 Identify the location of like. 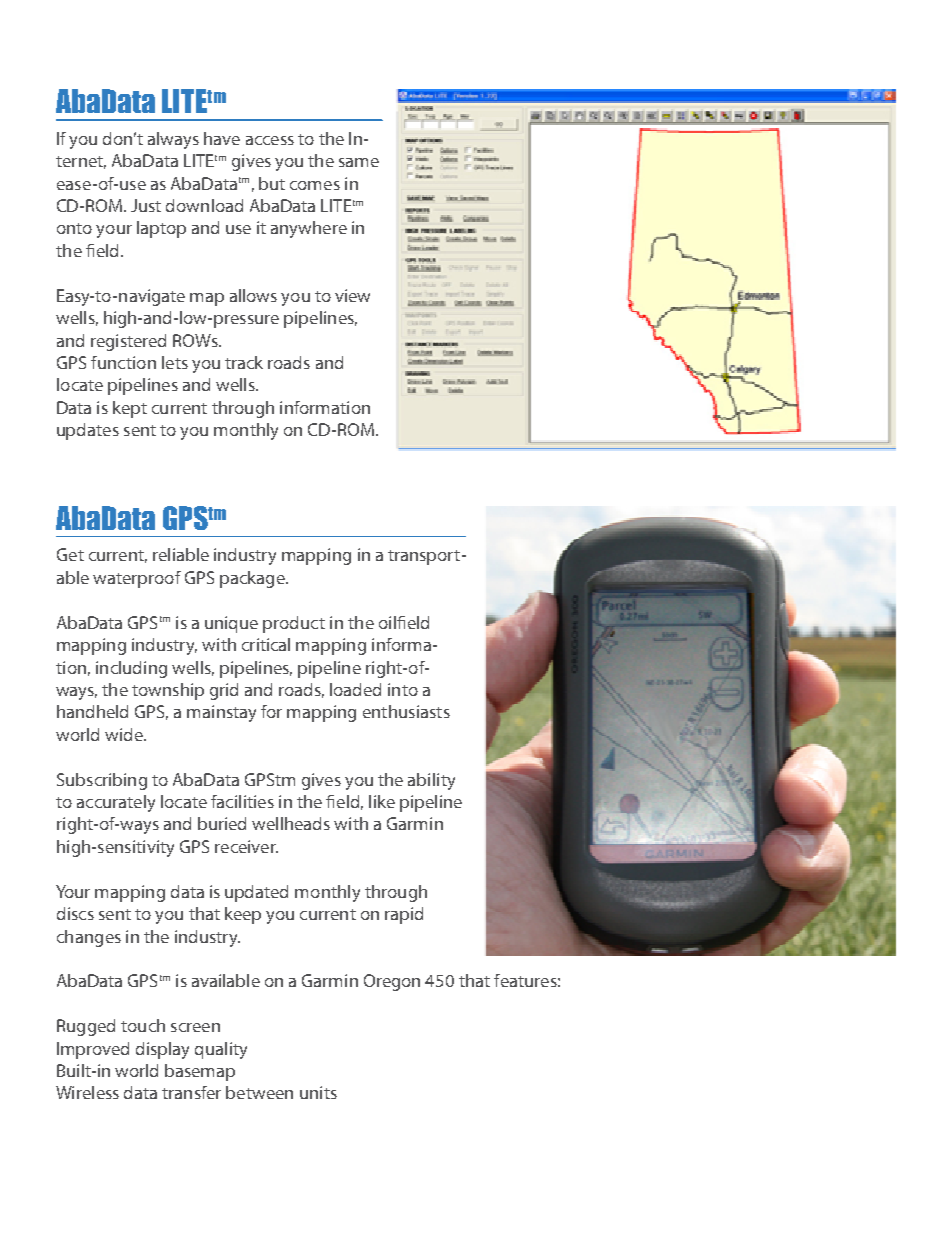
(382, 801).
